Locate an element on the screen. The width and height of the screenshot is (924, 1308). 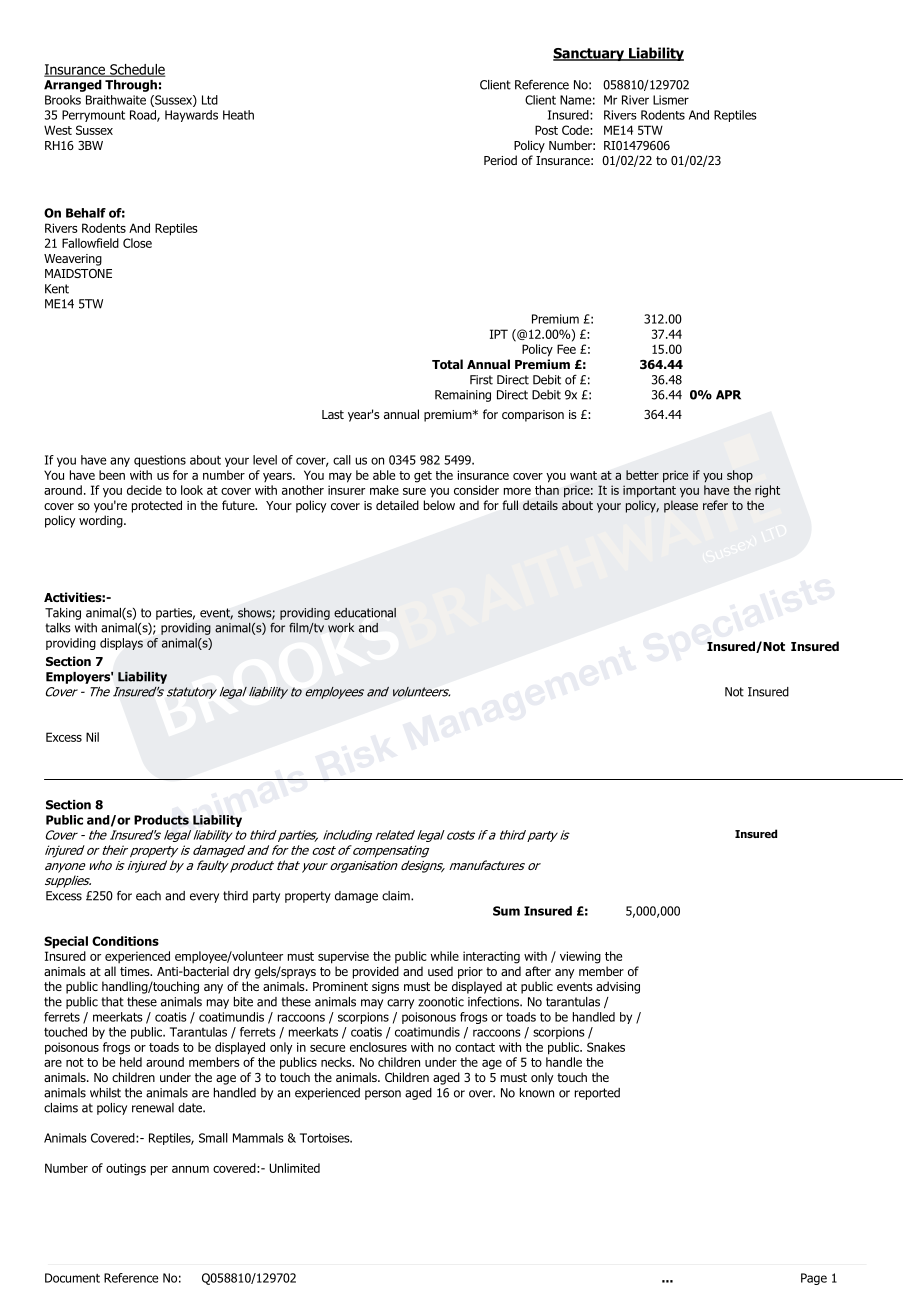
Document is located at coordinates (72, 1278).
